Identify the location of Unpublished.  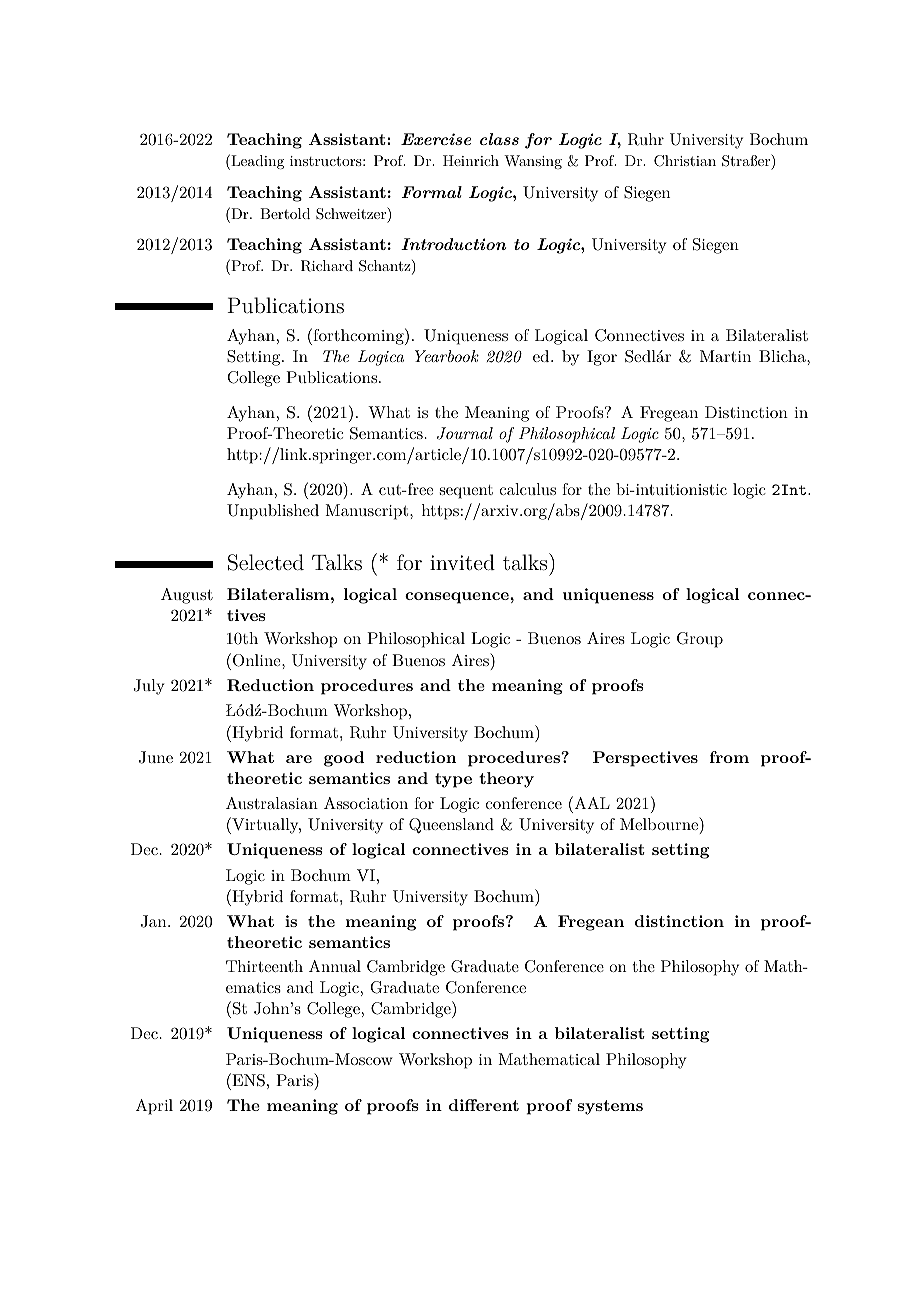
(273, 512).
